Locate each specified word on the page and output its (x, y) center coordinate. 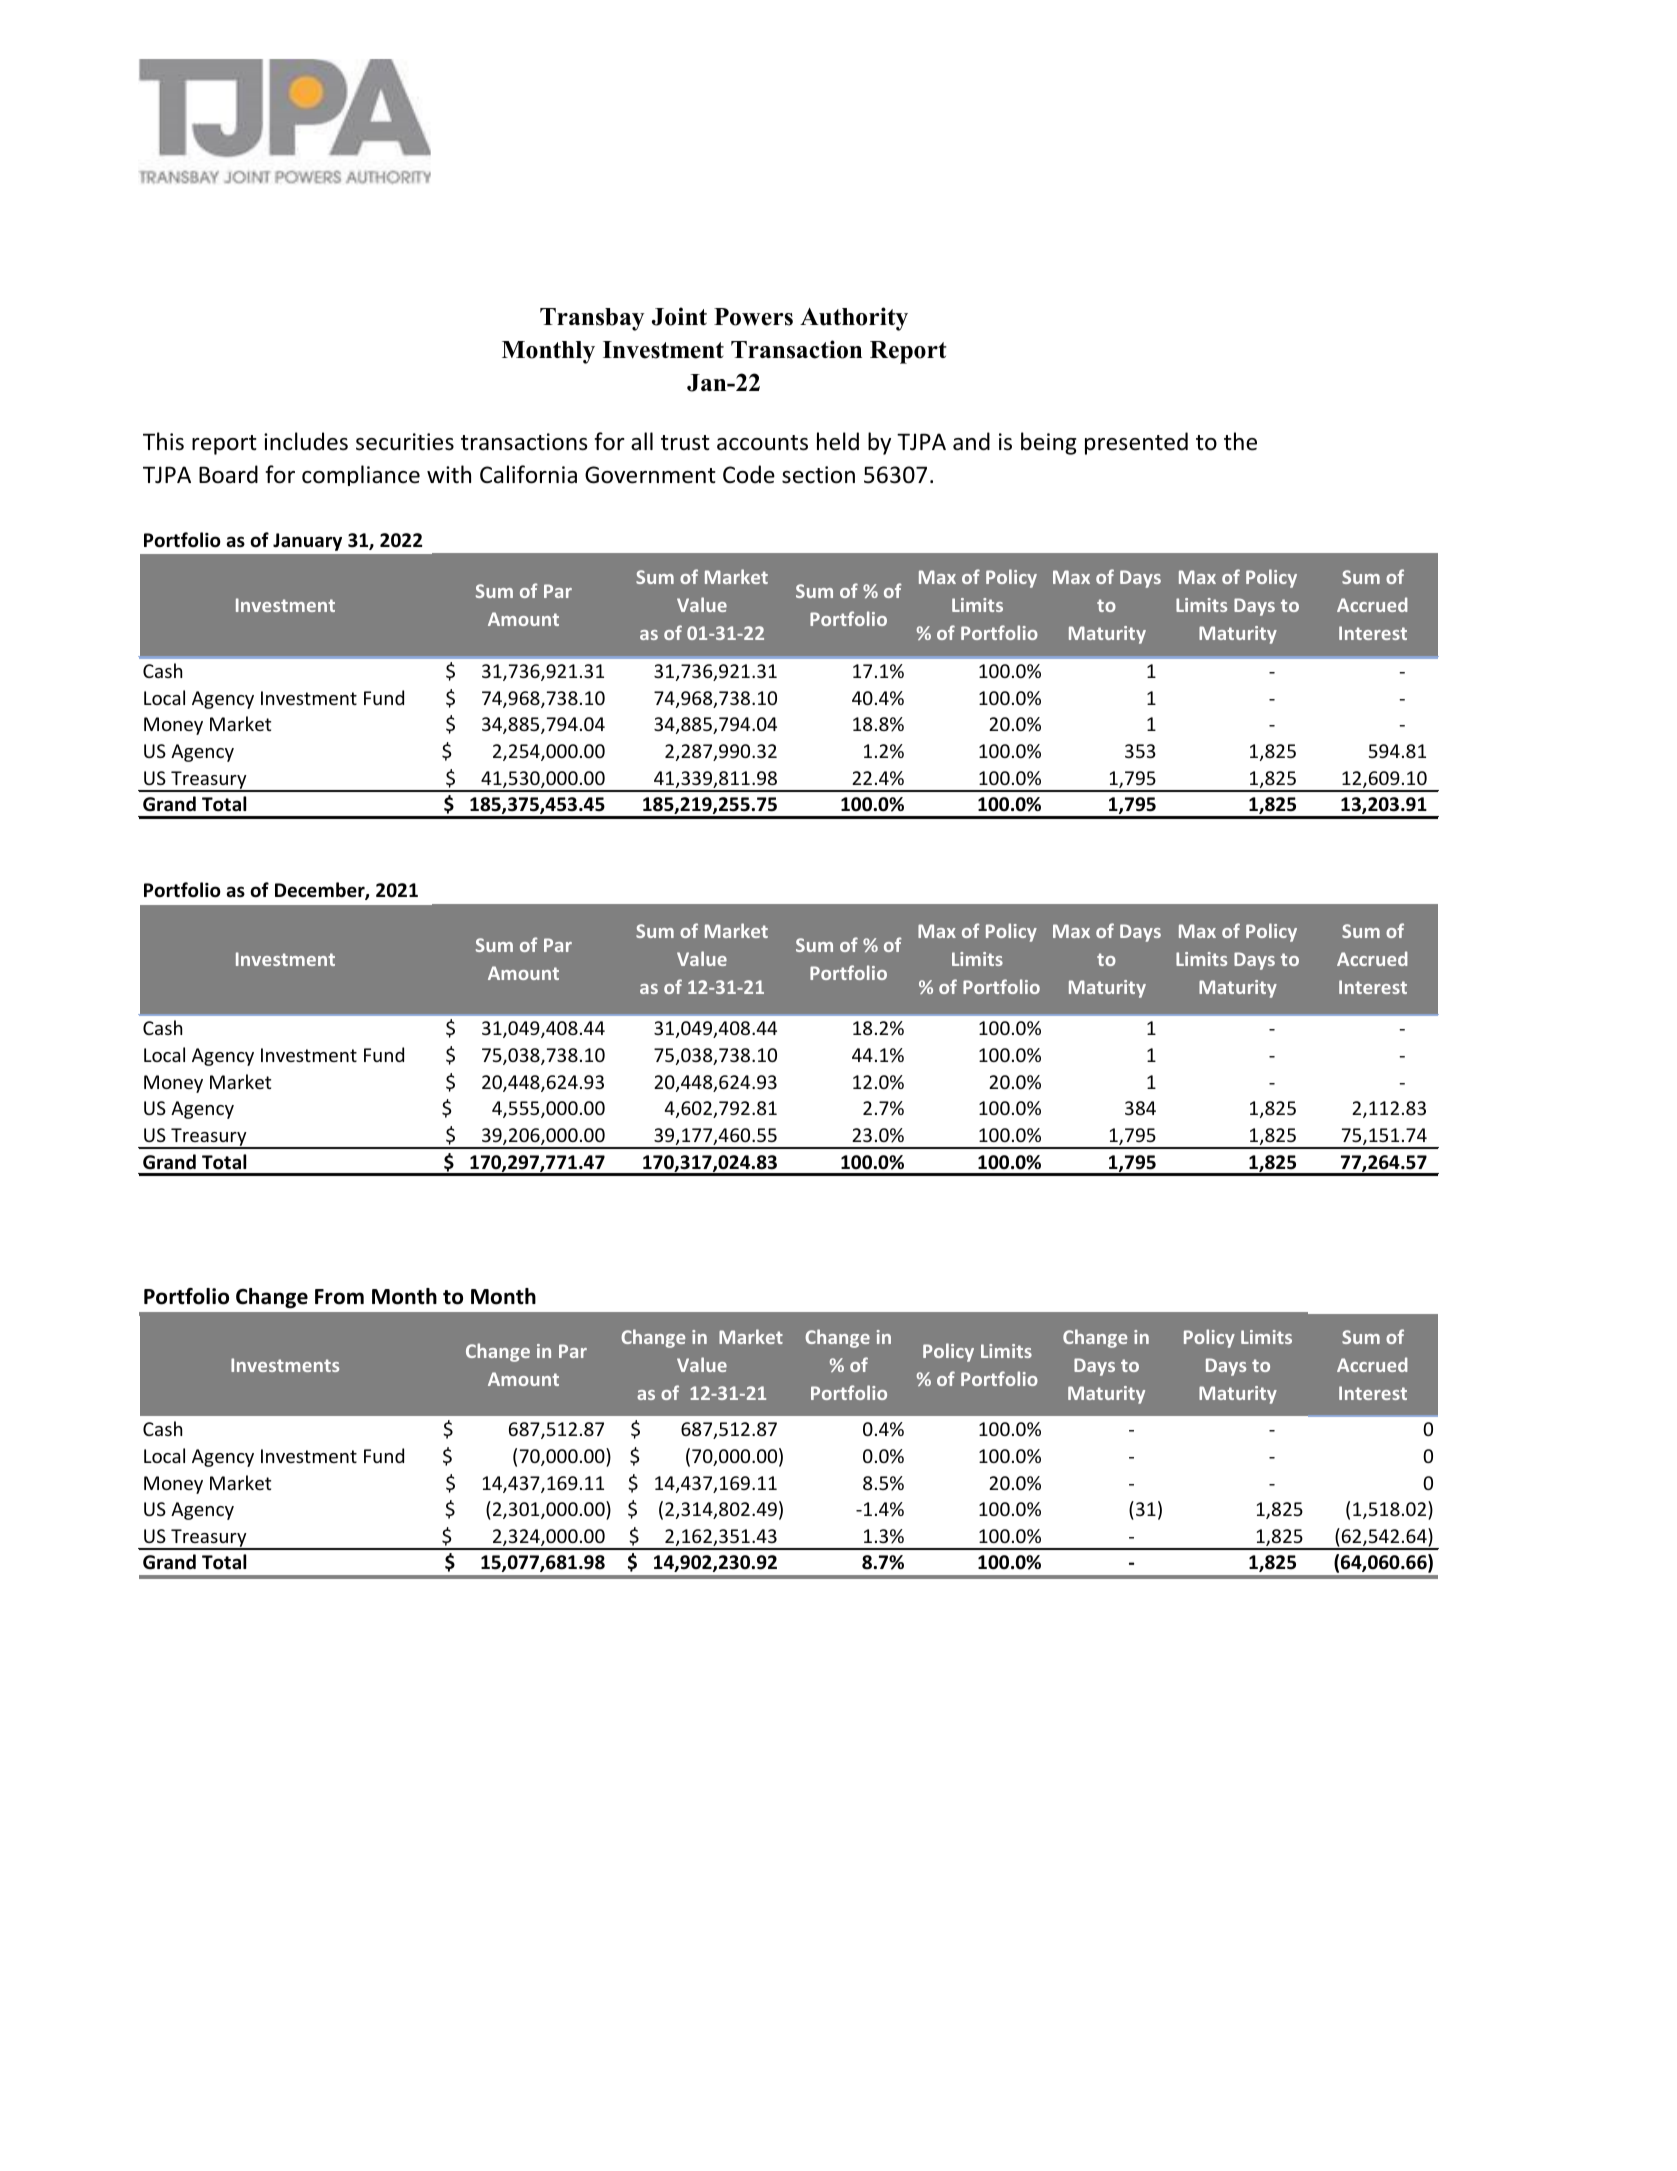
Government (650, 475)
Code (749, 474)
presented (1136, 443)
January (307, 542)
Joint (679, 316)
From (339, 1297)
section (818, 475)
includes (306, 441)
